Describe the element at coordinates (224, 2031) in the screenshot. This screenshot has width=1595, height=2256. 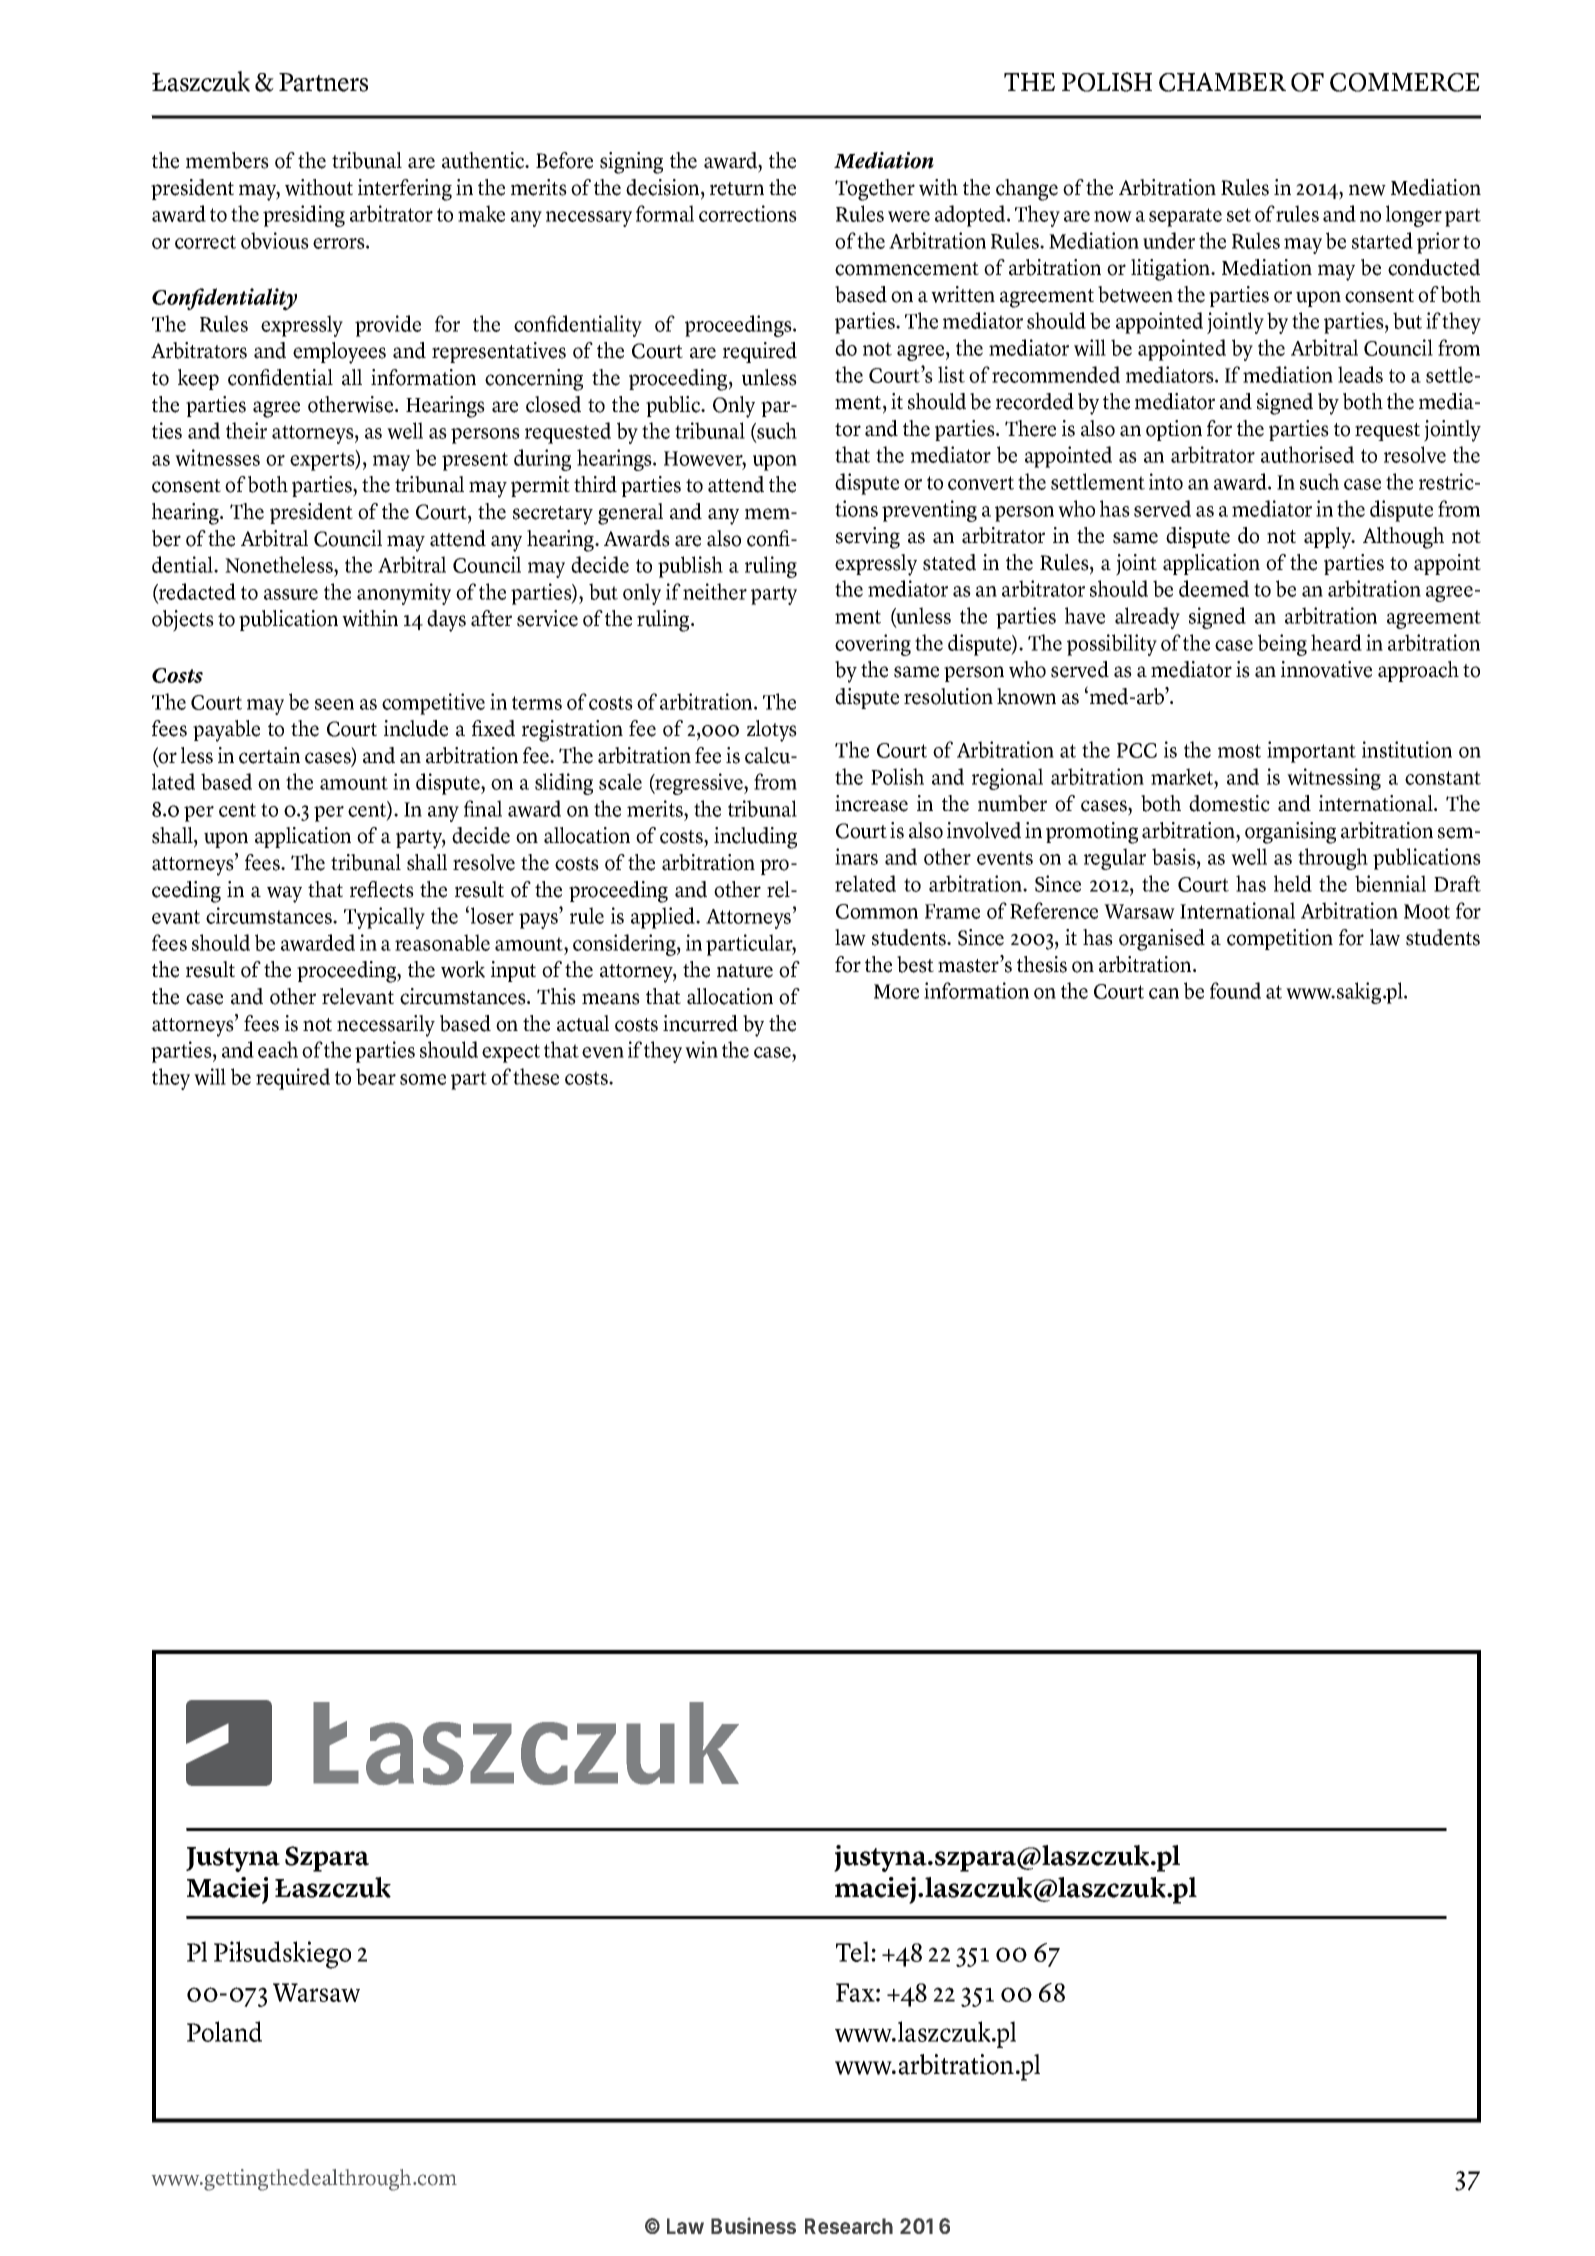
I see `Poland` at that location.
